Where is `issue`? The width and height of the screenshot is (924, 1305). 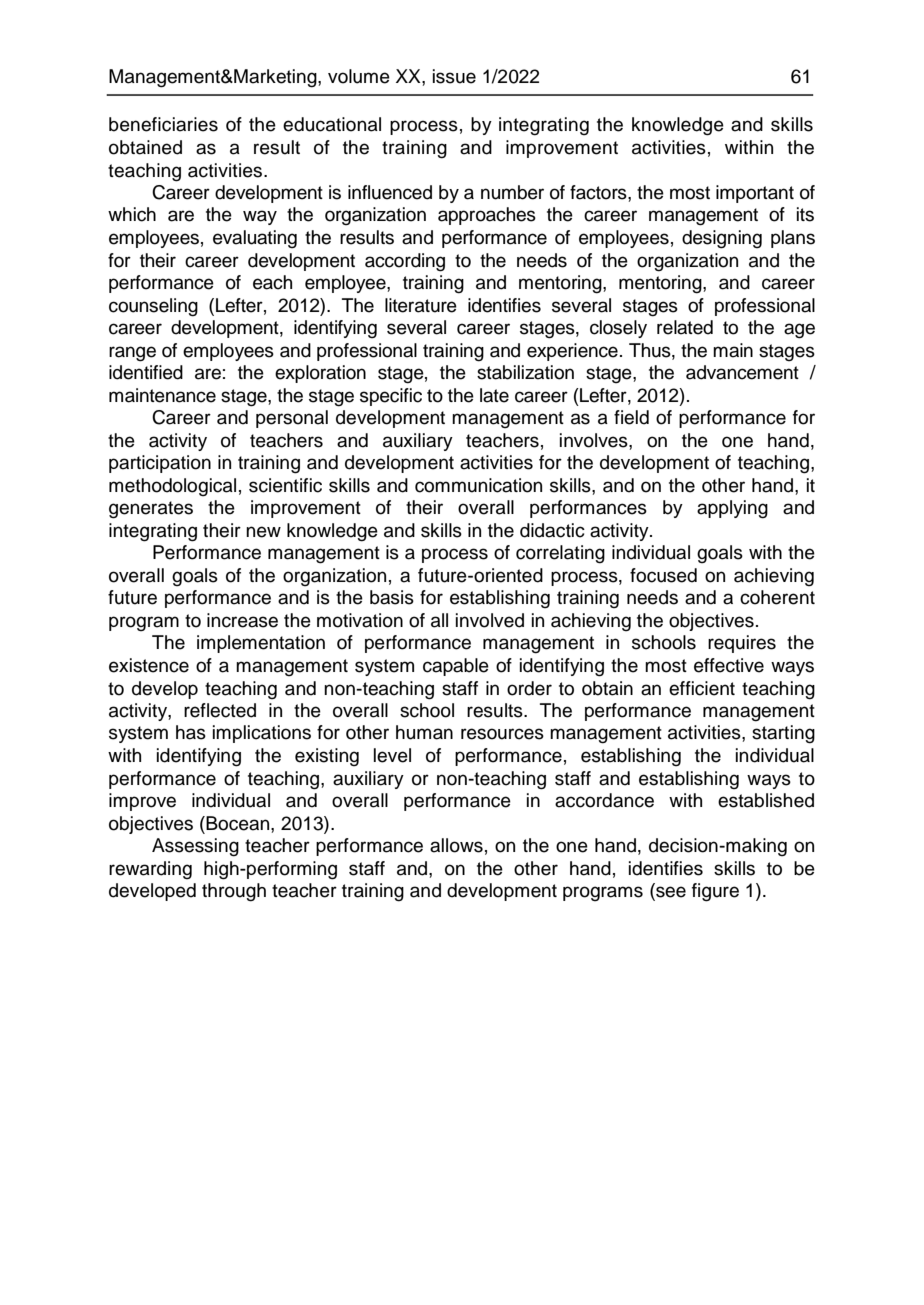
issue is located at coordinates (454, 76).
